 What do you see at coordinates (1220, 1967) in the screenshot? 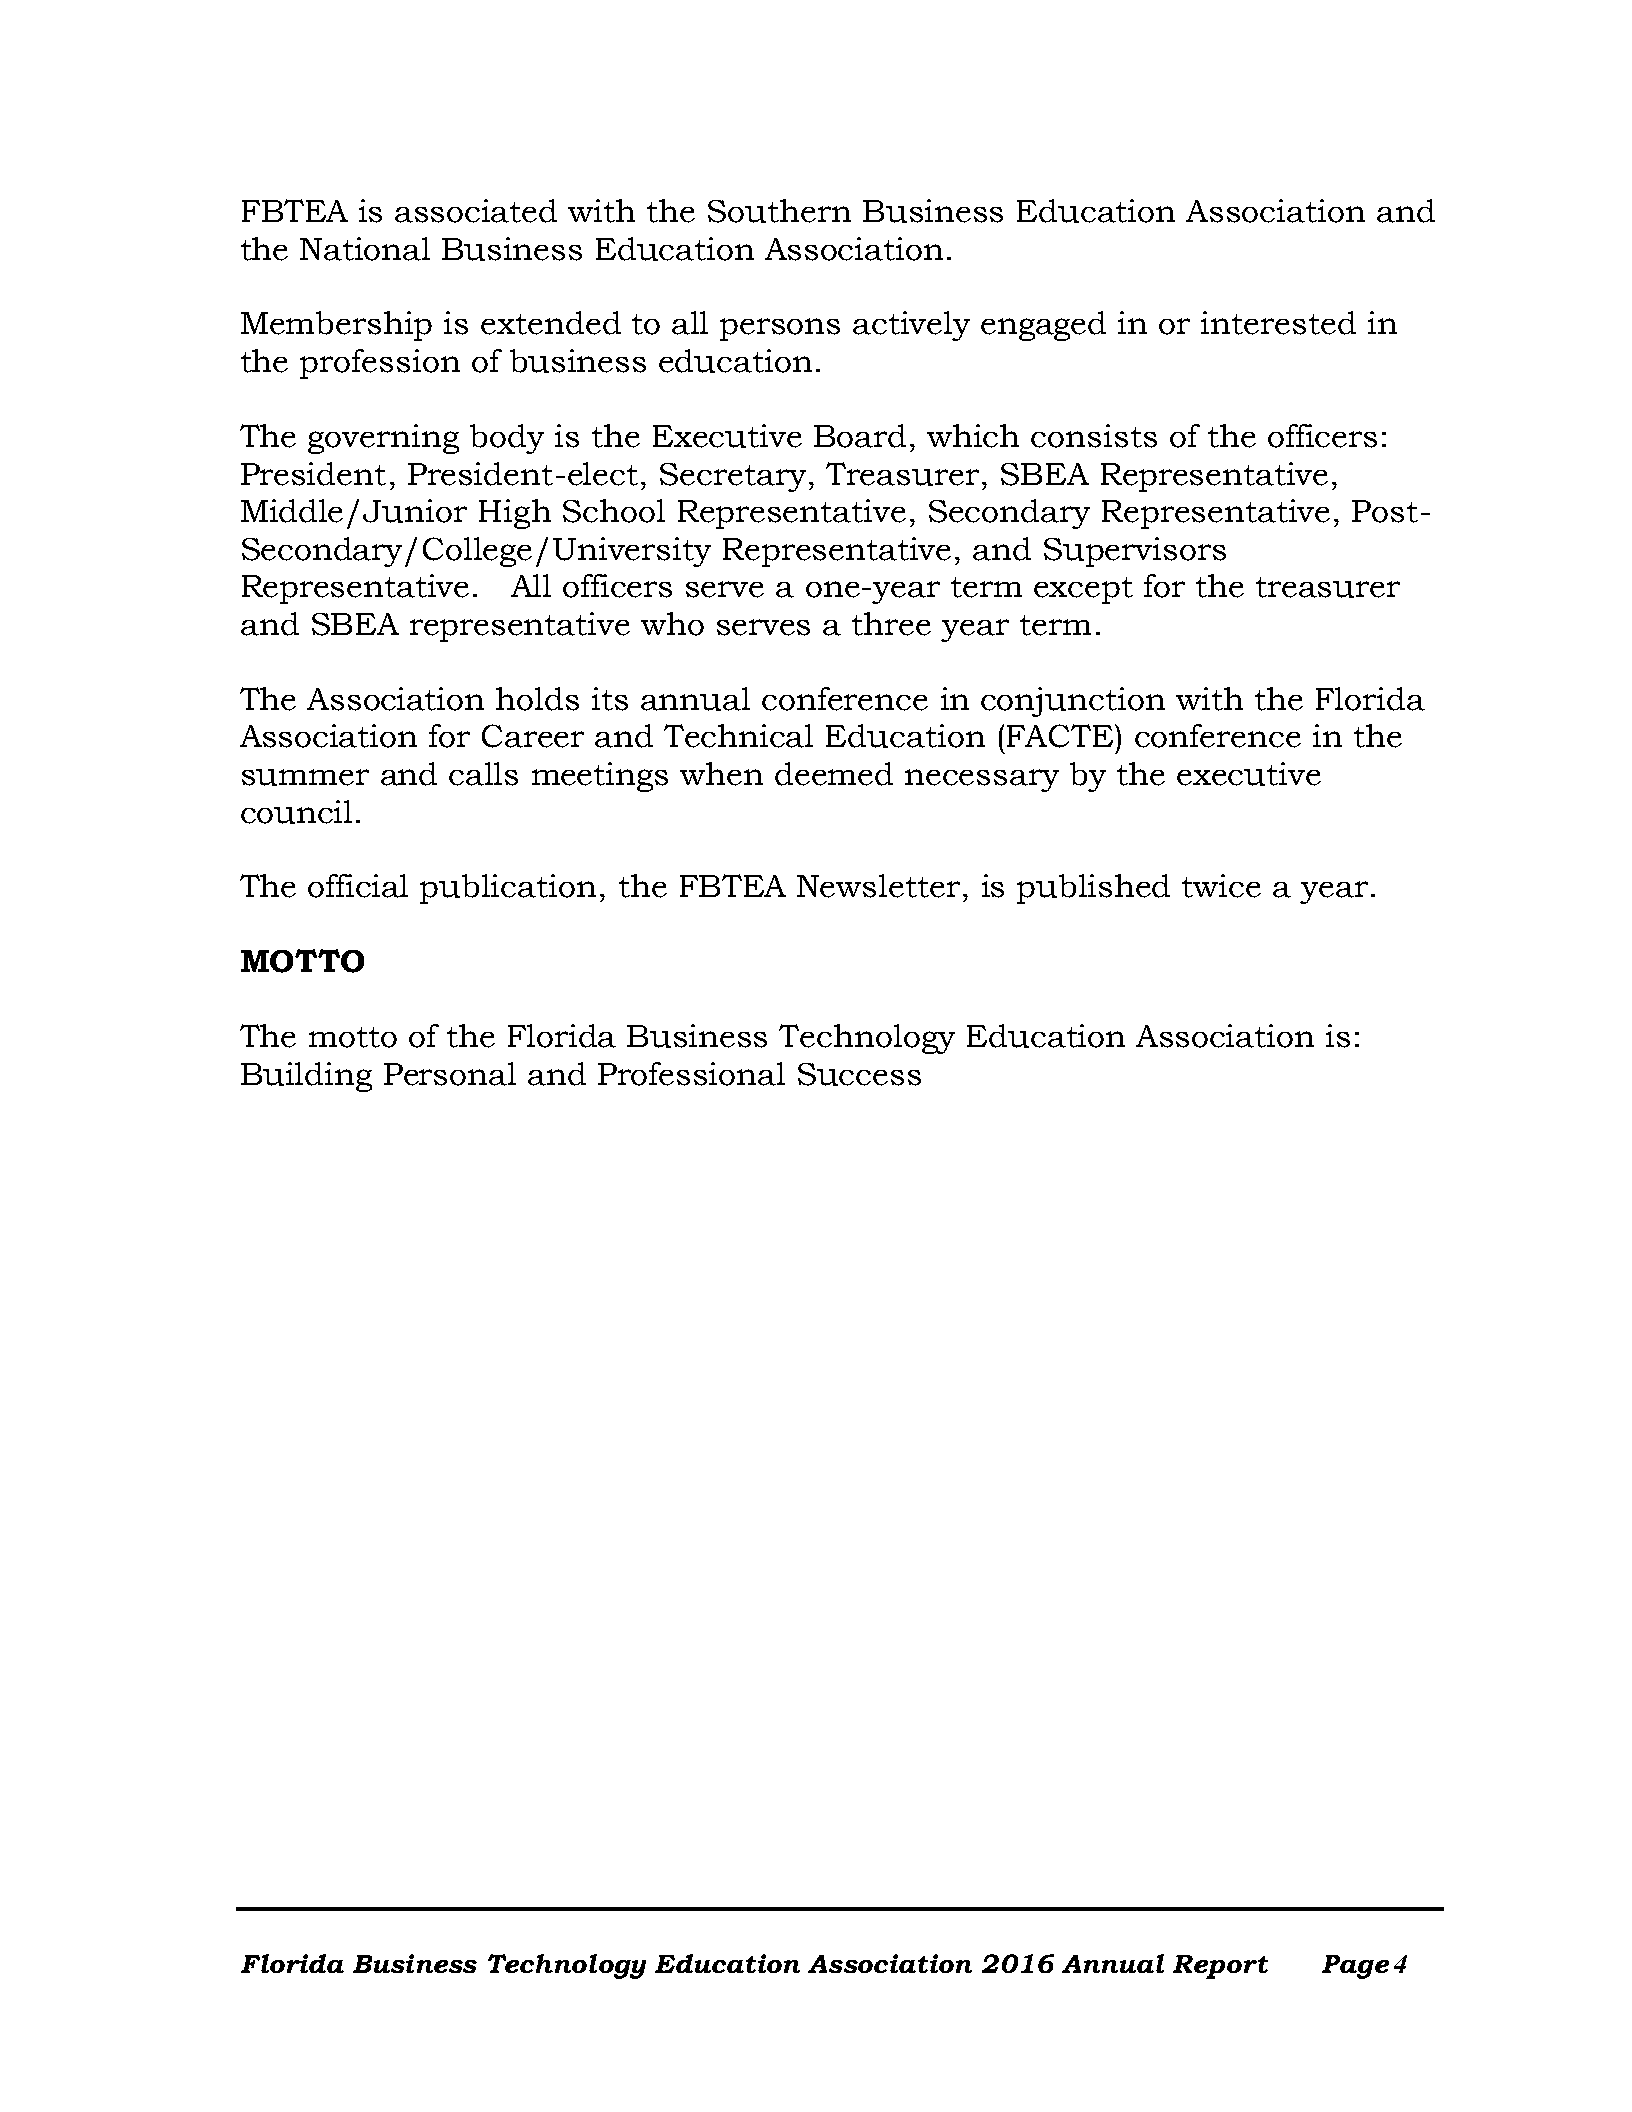
I see `Report` at bounding box center [1220, 1967].
